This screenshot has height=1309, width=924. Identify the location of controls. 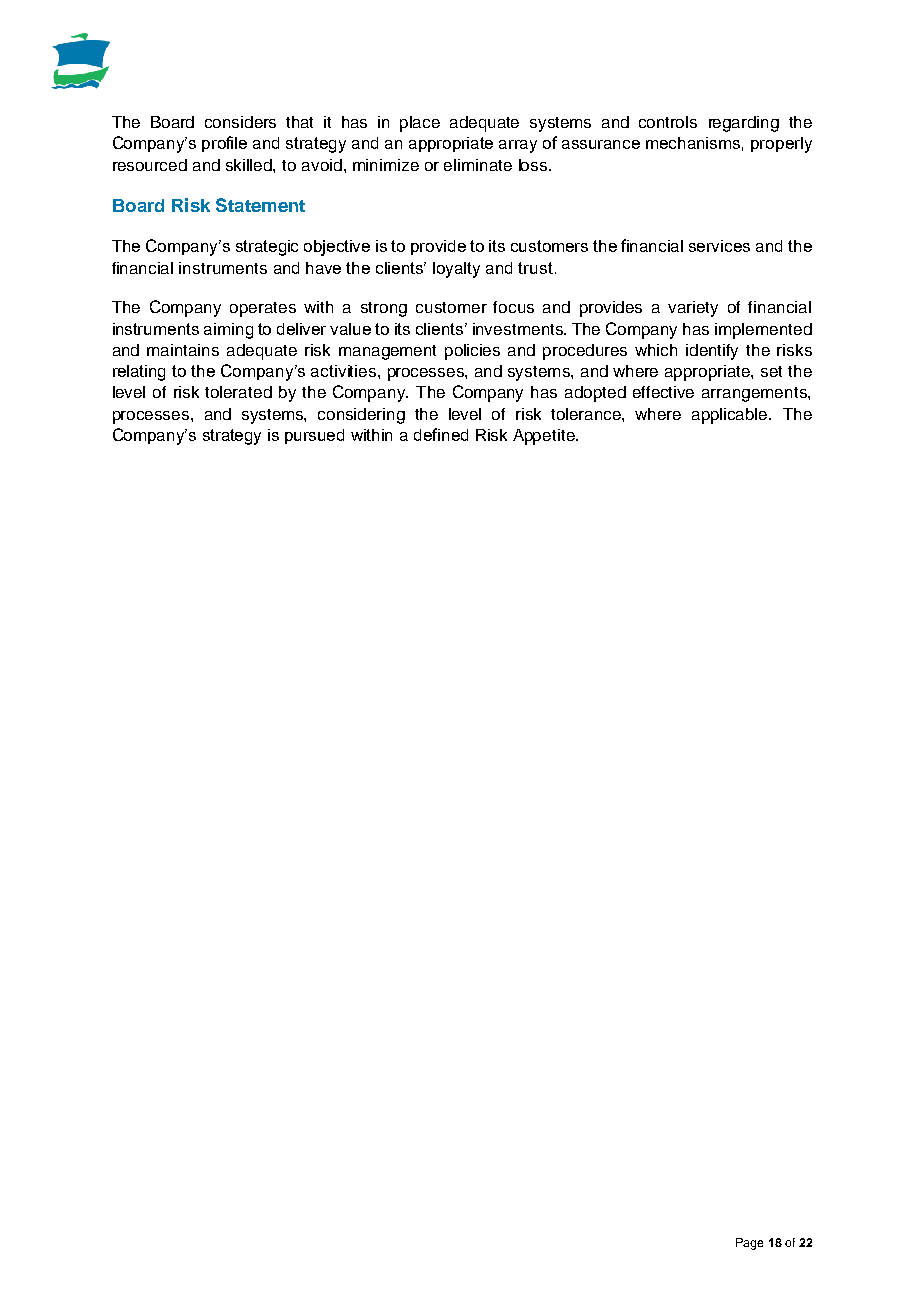
(668, 122).
